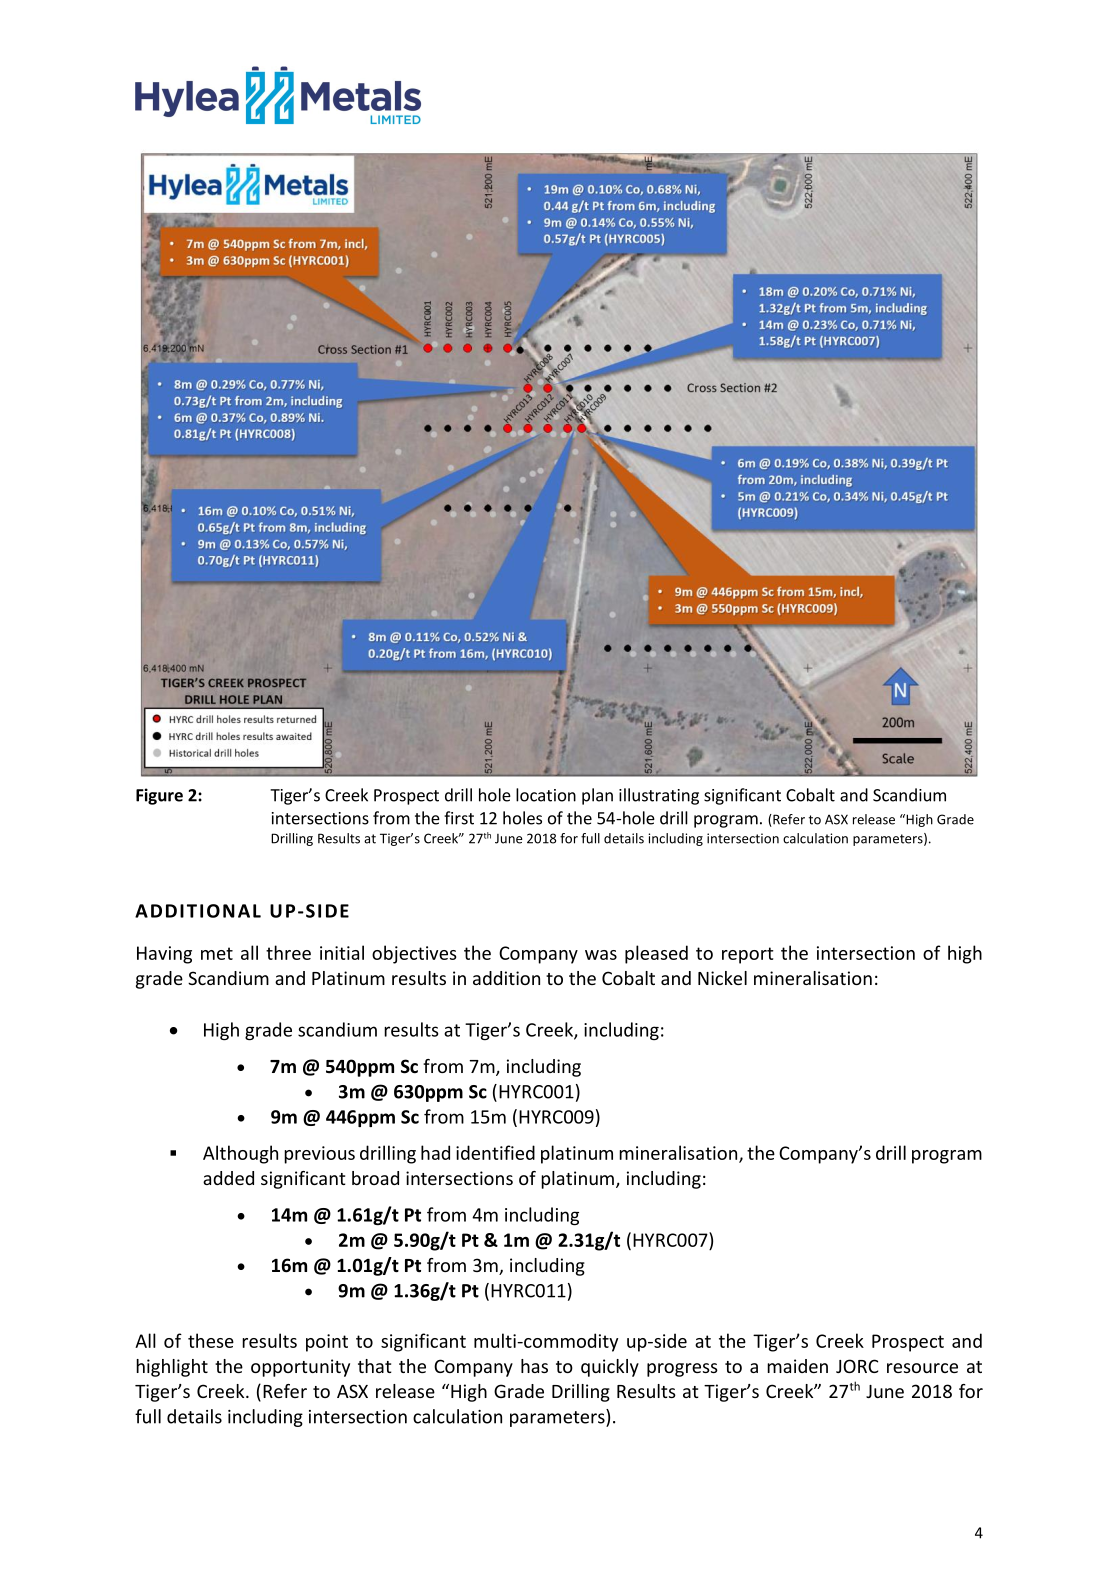 The height and width of the screenshot is (1581, 1118). I want to click on illustrating, so click(659, 796).
